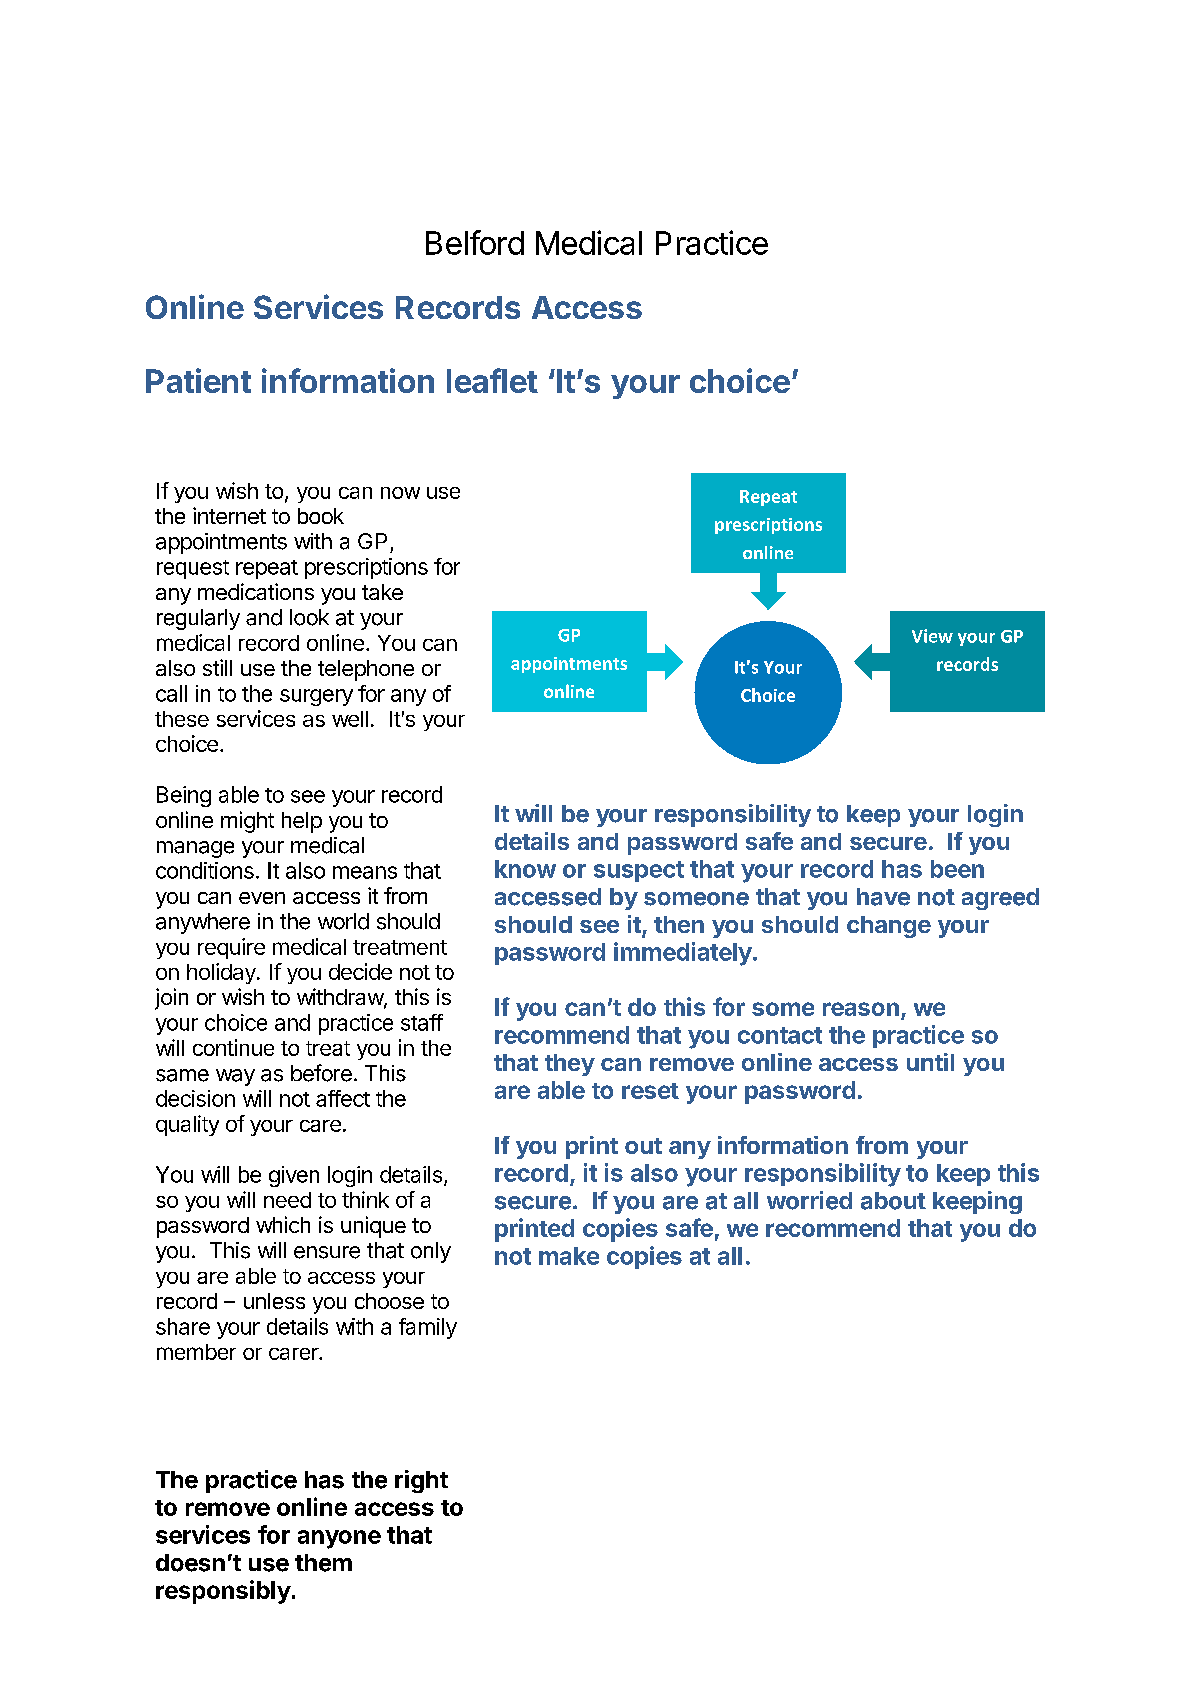 The width and height of the image is (1192, 1686). What do you see at coordinates (421, 1481) in the image?
I see `right` at bounding box center [421, 1481].
